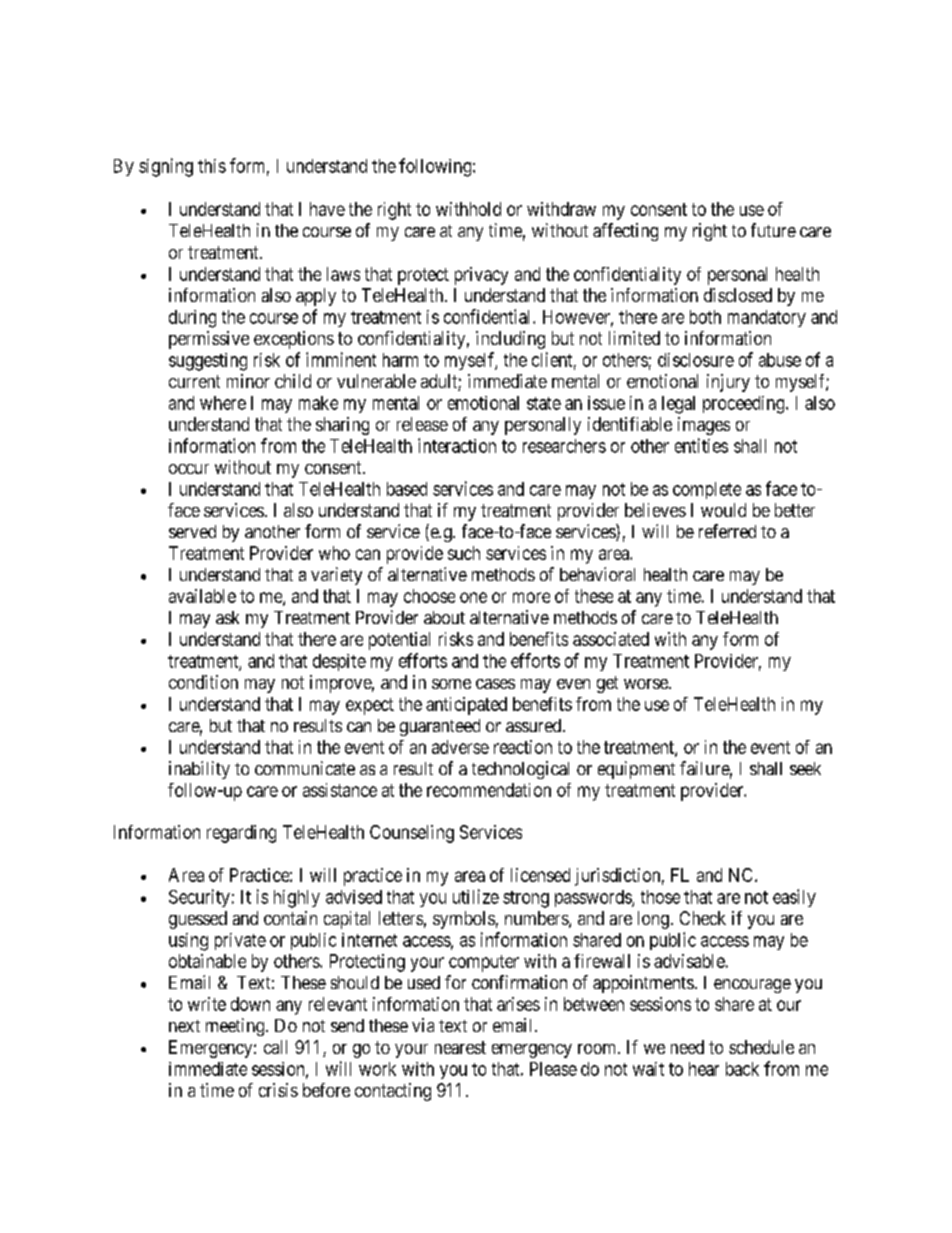 The height and width of the screenshot is (1233, 952). What do you see at coordinates (647, 684) in the screenshot?
I see `worse` at bounding box center [647, 684].
